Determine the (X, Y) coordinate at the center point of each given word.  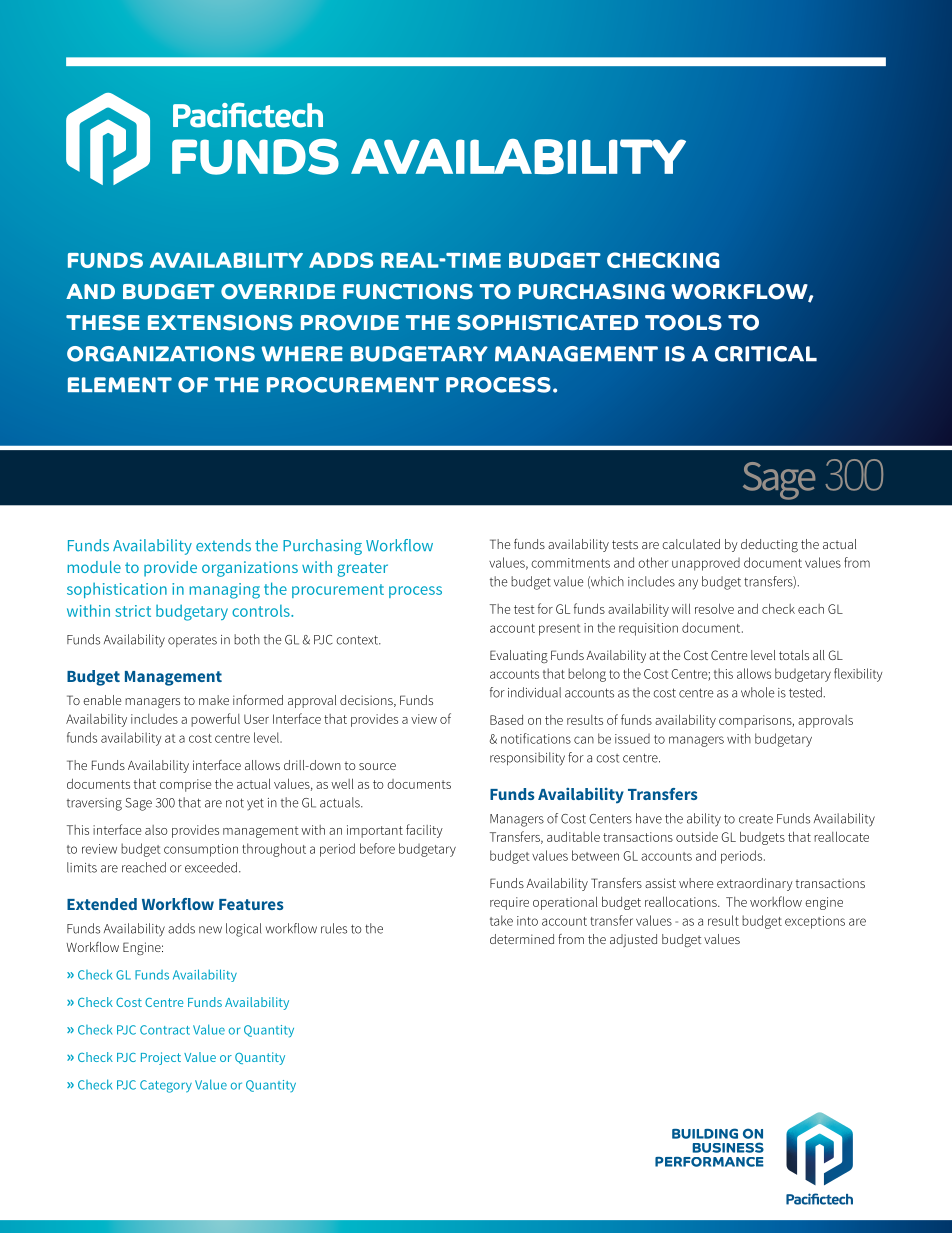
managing (225, 591)
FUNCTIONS (408, 291)
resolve (714, 608)
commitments (570, 563)
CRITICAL (766, 354)
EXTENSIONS (220, 322)
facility (424, 831)
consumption (201, 850)
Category (166, 1086)
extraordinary (755, 884)
